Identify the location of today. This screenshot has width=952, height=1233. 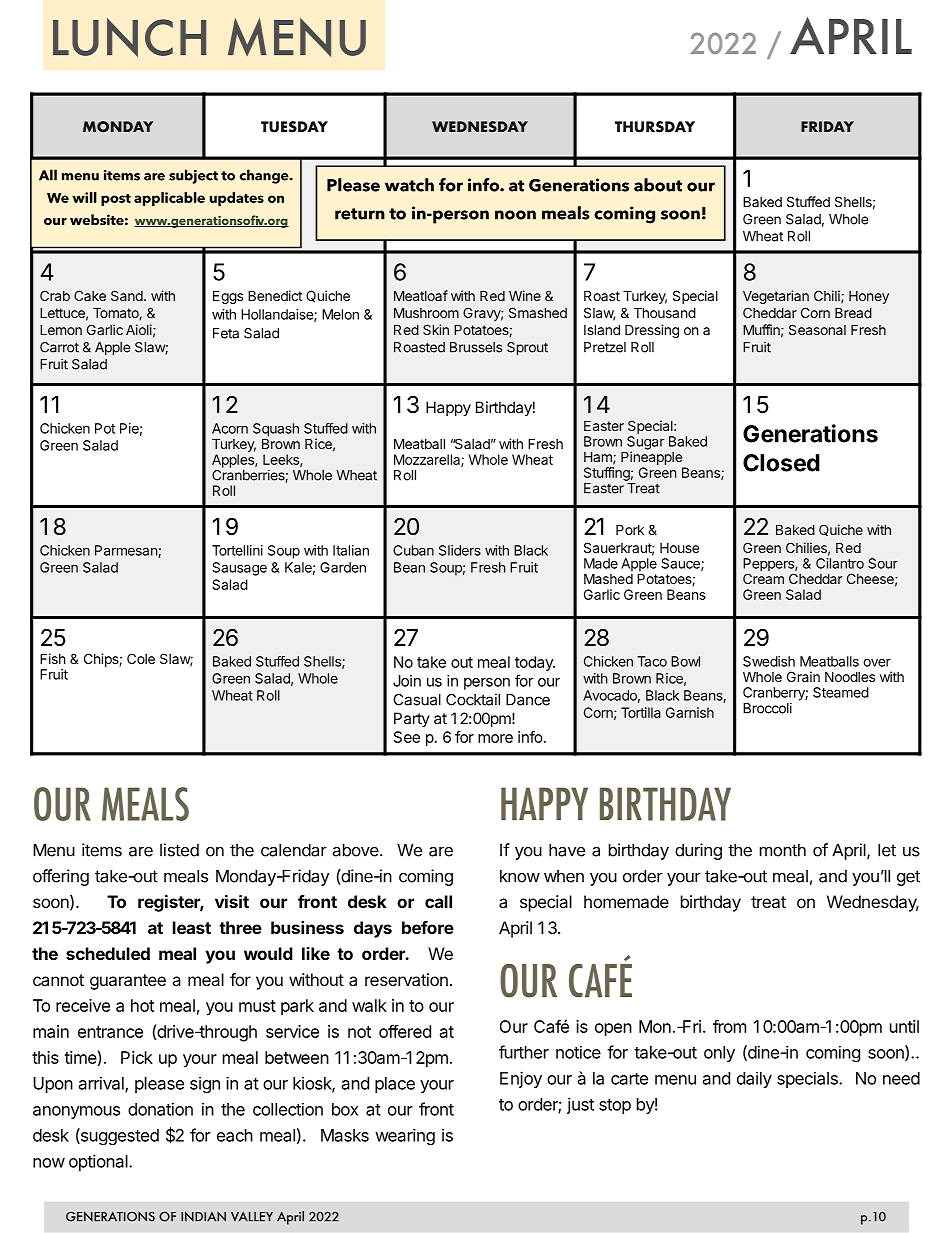
(535, 663).
